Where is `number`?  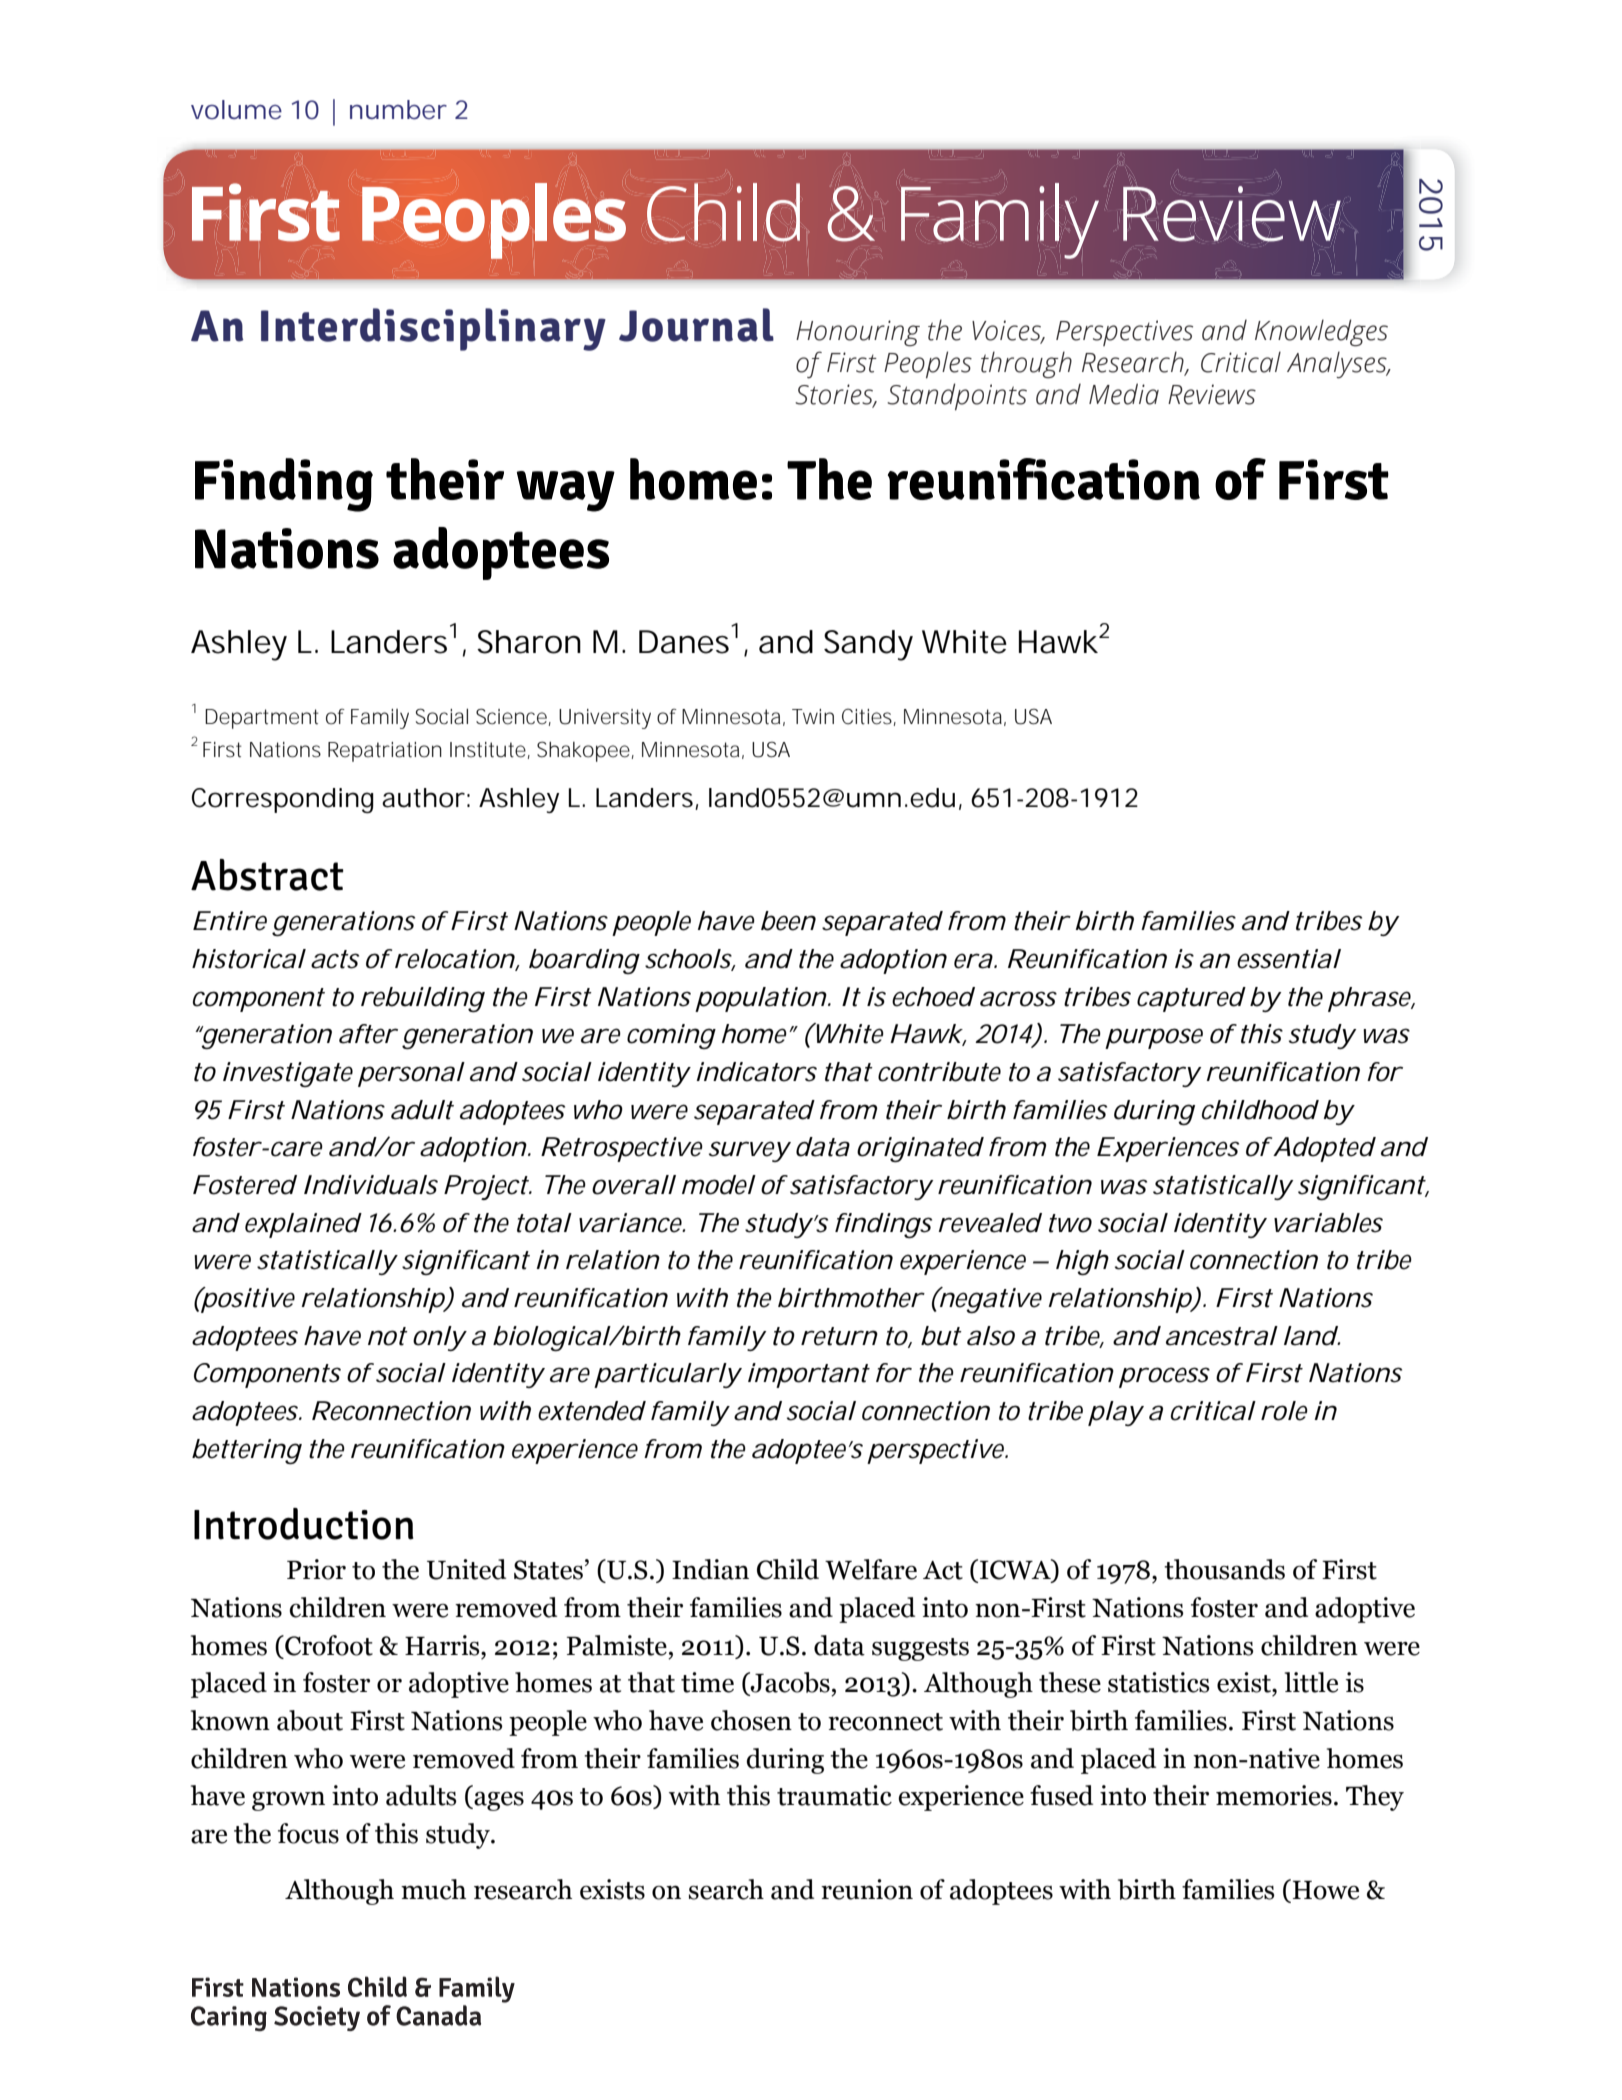
number is located at coordinates (398, 110).
